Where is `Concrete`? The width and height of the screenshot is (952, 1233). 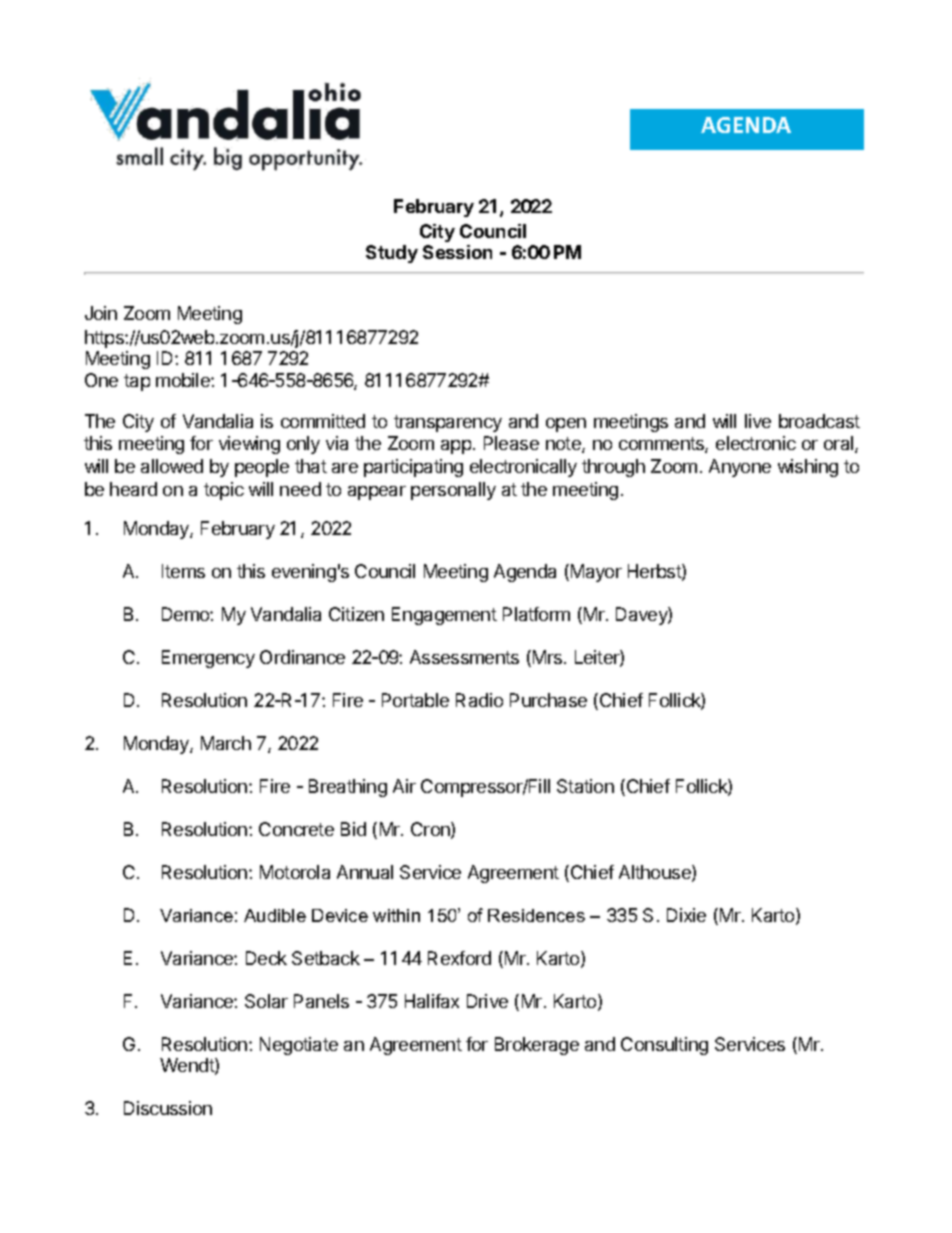 Concrete is located at coordinates (296, 829).
